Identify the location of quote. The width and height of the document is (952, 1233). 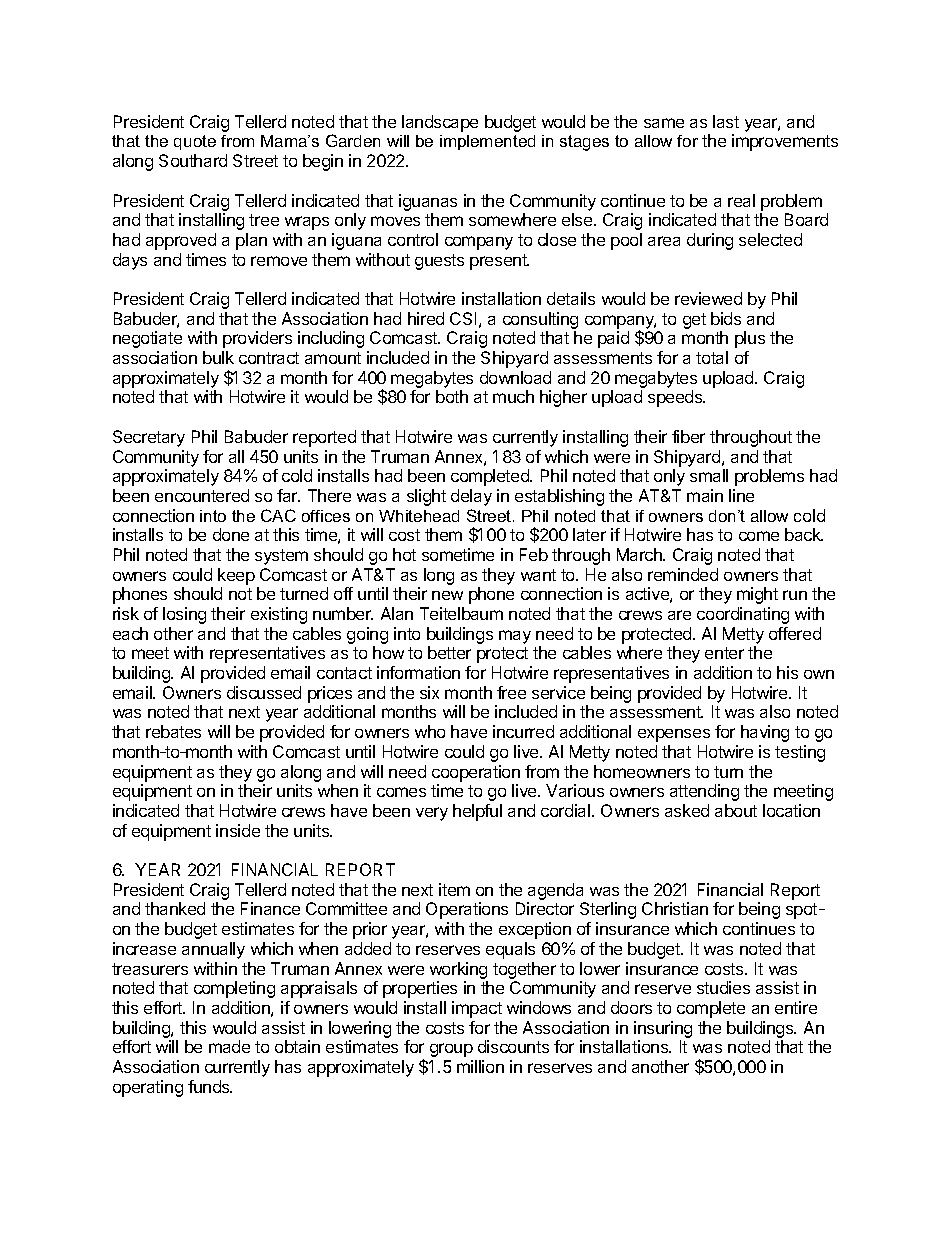
(195, 142).
